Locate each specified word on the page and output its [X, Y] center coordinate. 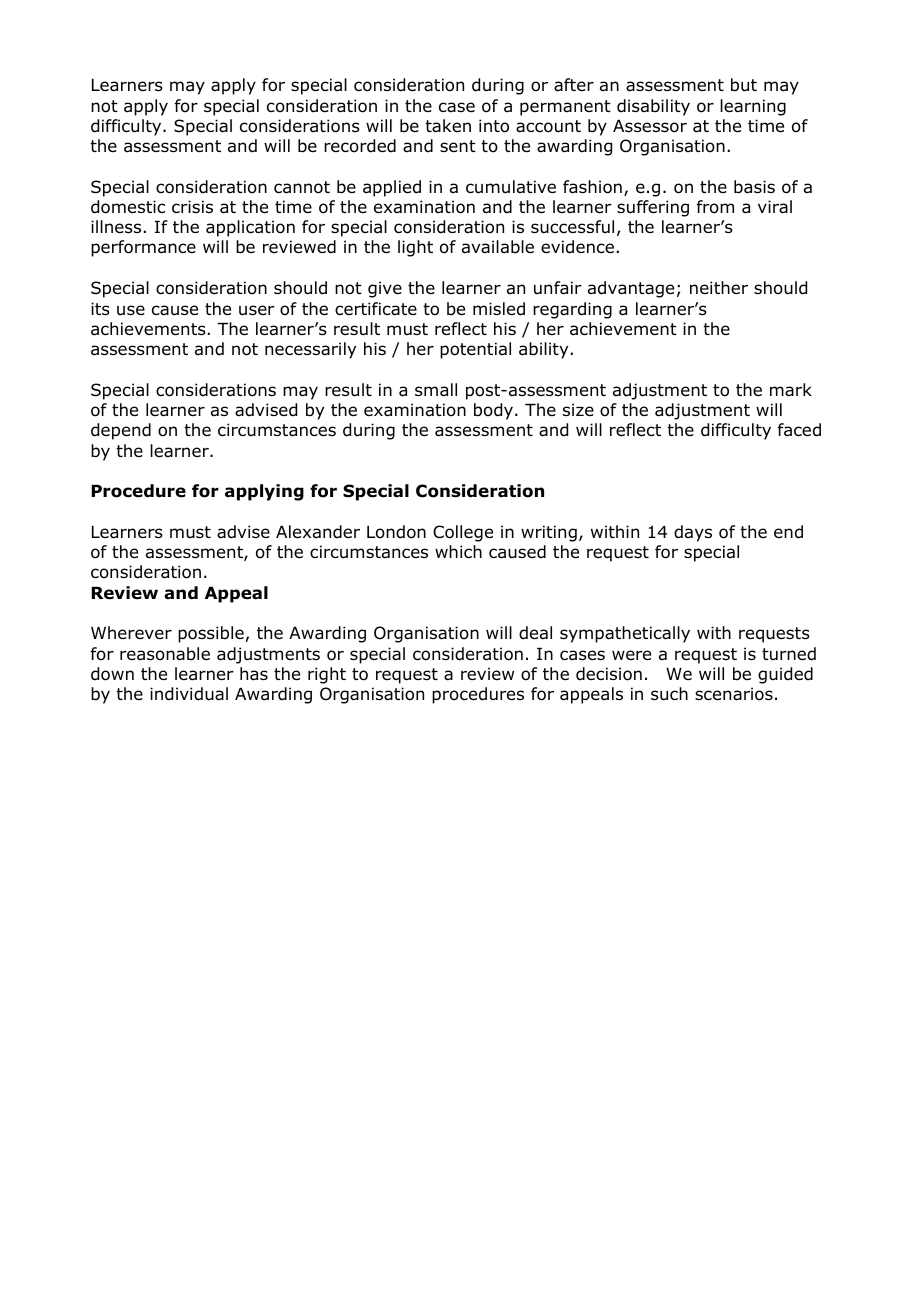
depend [121, 431]
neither [719, 288]
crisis [192, 206]
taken [448, 126]
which [458, 551]
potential [475, 350]
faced [799, 430]
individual [189, 694]
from [715, 207]
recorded [360, 146]
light [415, 248]
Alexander [318, 532]
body [495, 411]
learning [753, 107]
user [257, 310]
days [693, 533]
